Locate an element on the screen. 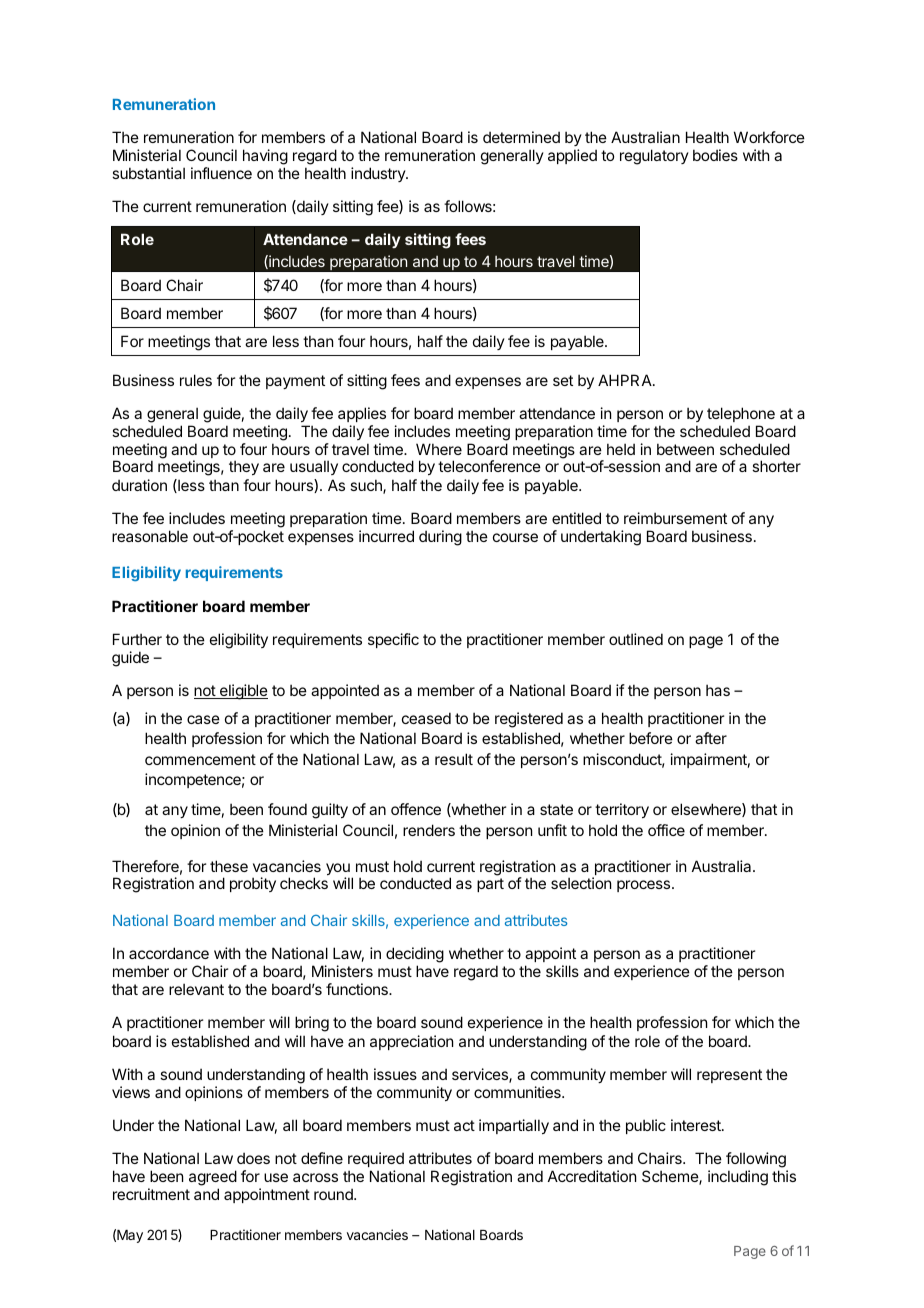 The width and height of the screenshot is (924, 1308). renders is located at coordinates (429, 830).
